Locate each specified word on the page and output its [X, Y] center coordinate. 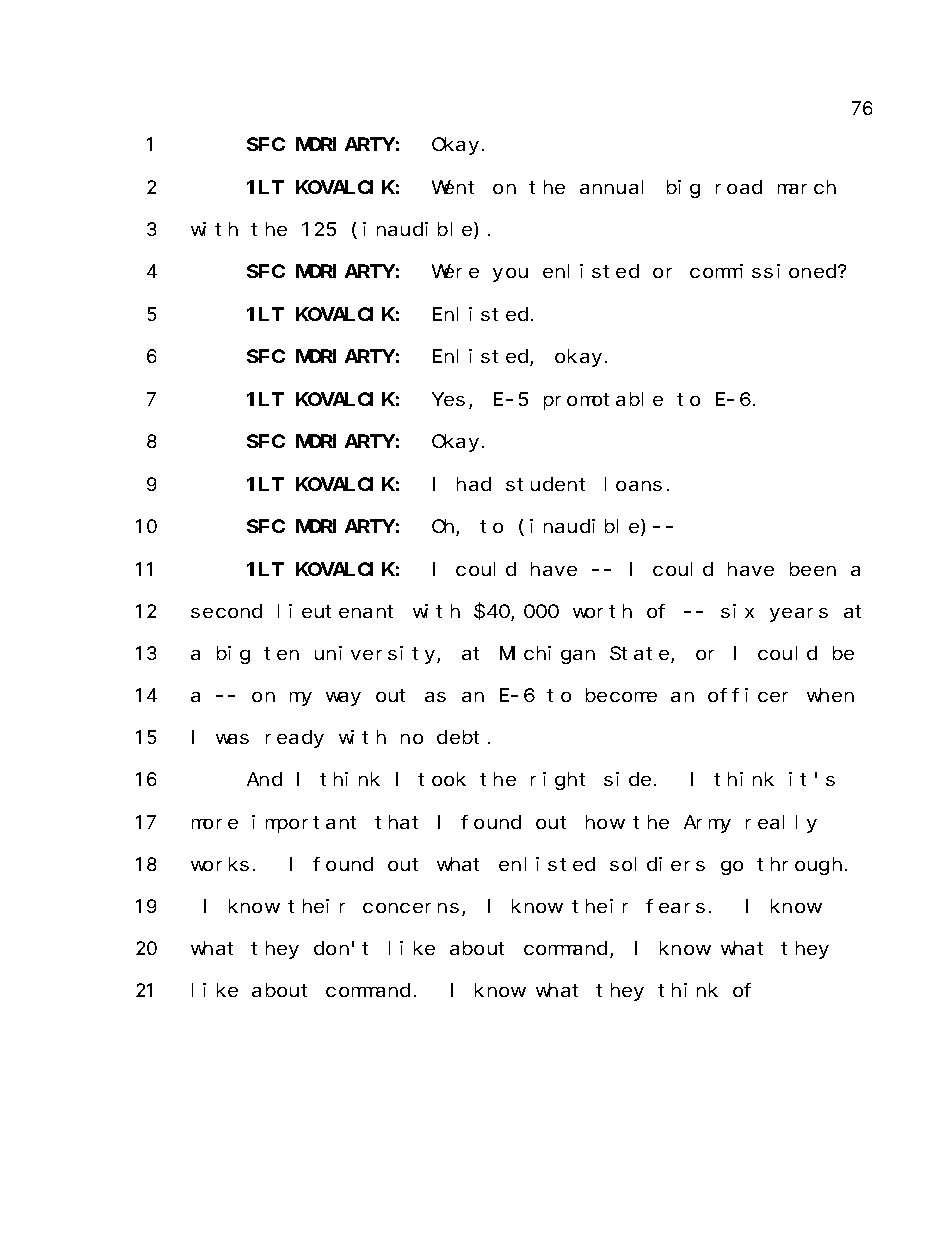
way [343, 699]
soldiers [657, 864]
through [799, 866]
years [799, 615]
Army [707, 824]
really [781, 824]
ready [295, 739]
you [510, 275]
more [215, 824]
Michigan [547, 655]
